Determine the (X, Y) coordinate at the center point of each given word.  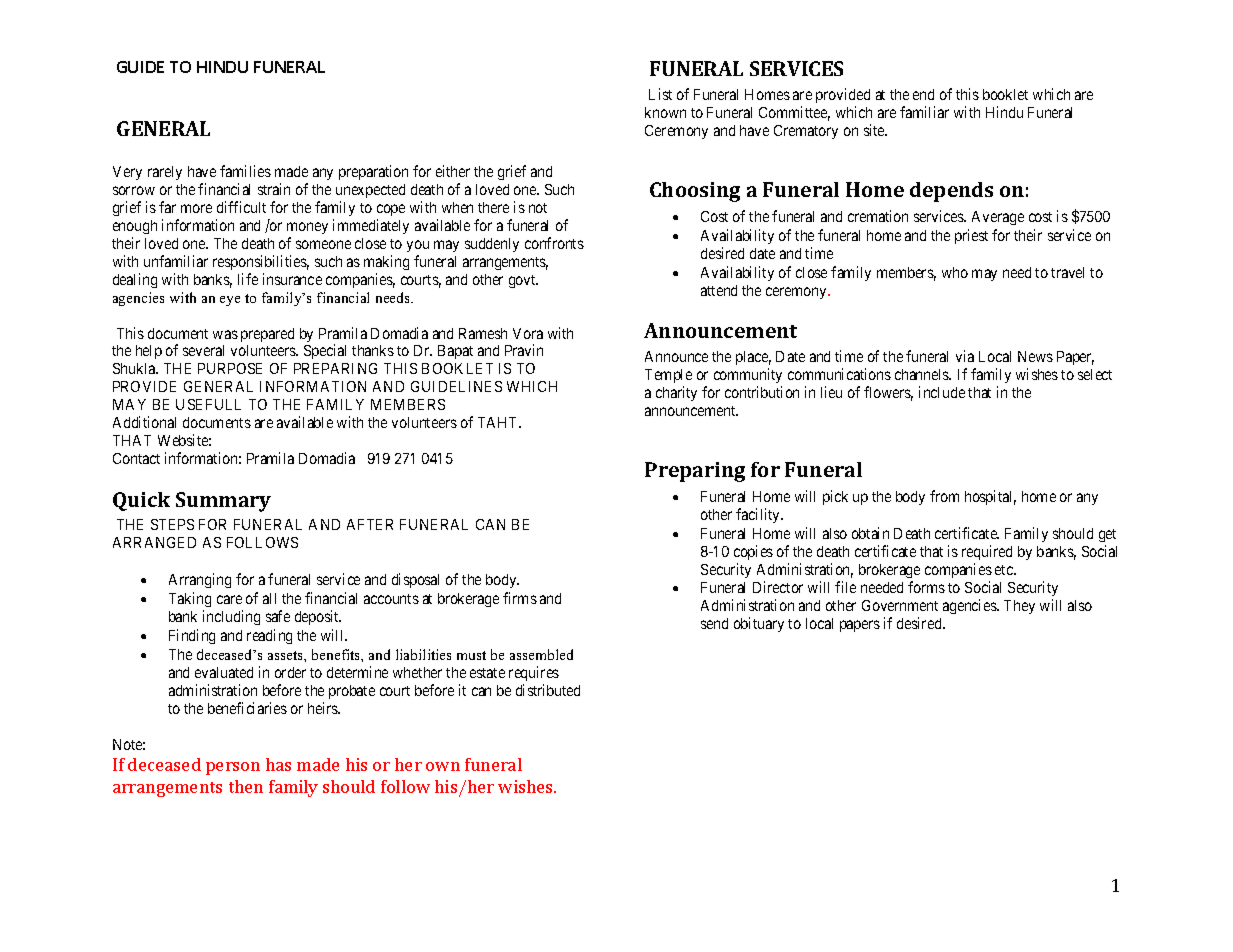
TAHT (499, 422)
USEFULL (208, 404)
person (233, 768)
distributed (548, 690)
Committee (794, 113)
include (942, 392)
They (1019, 607)
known (665, 112)
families (245, 171)
